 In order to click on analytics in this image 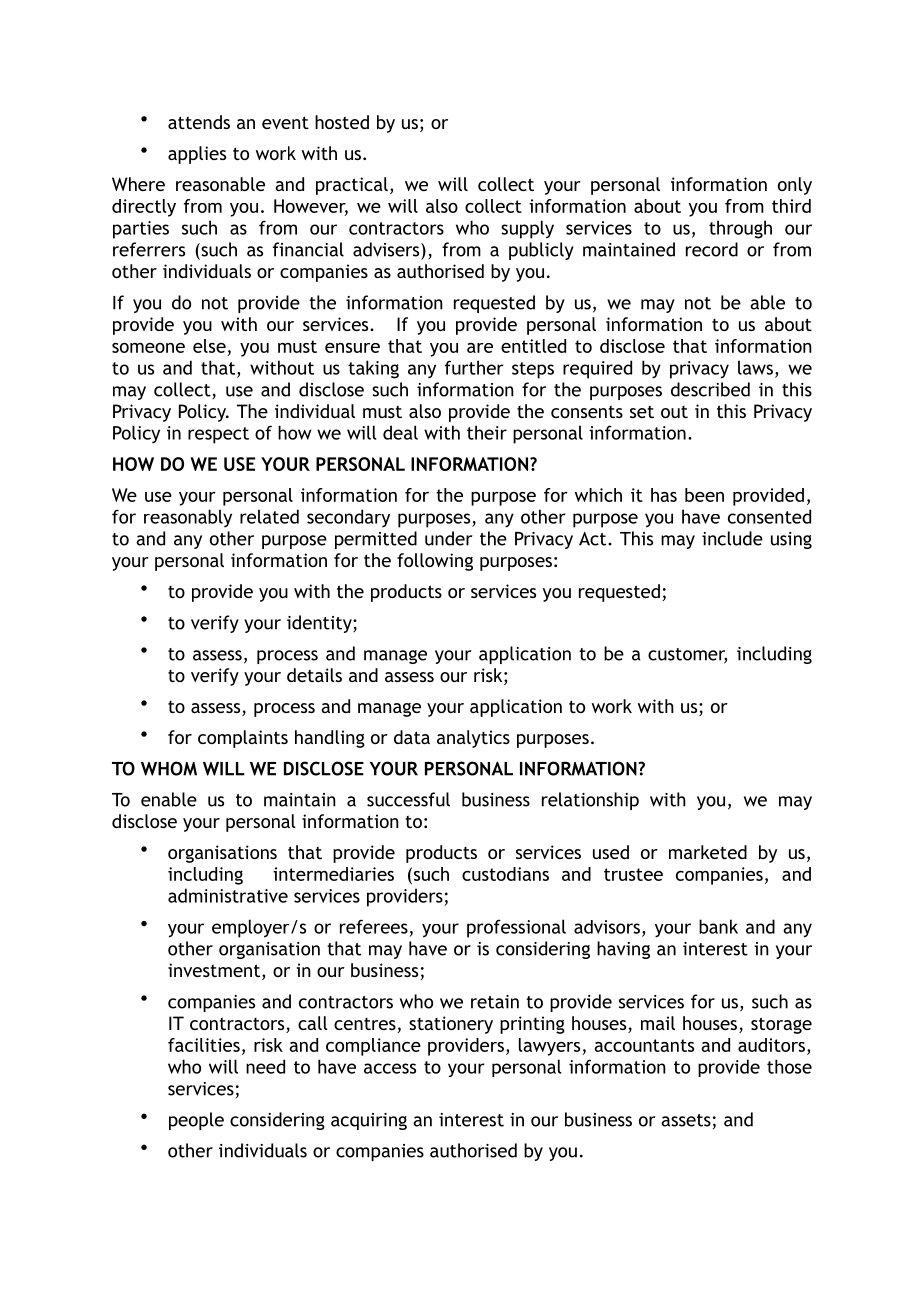, I will do `click(473, 739)`.
